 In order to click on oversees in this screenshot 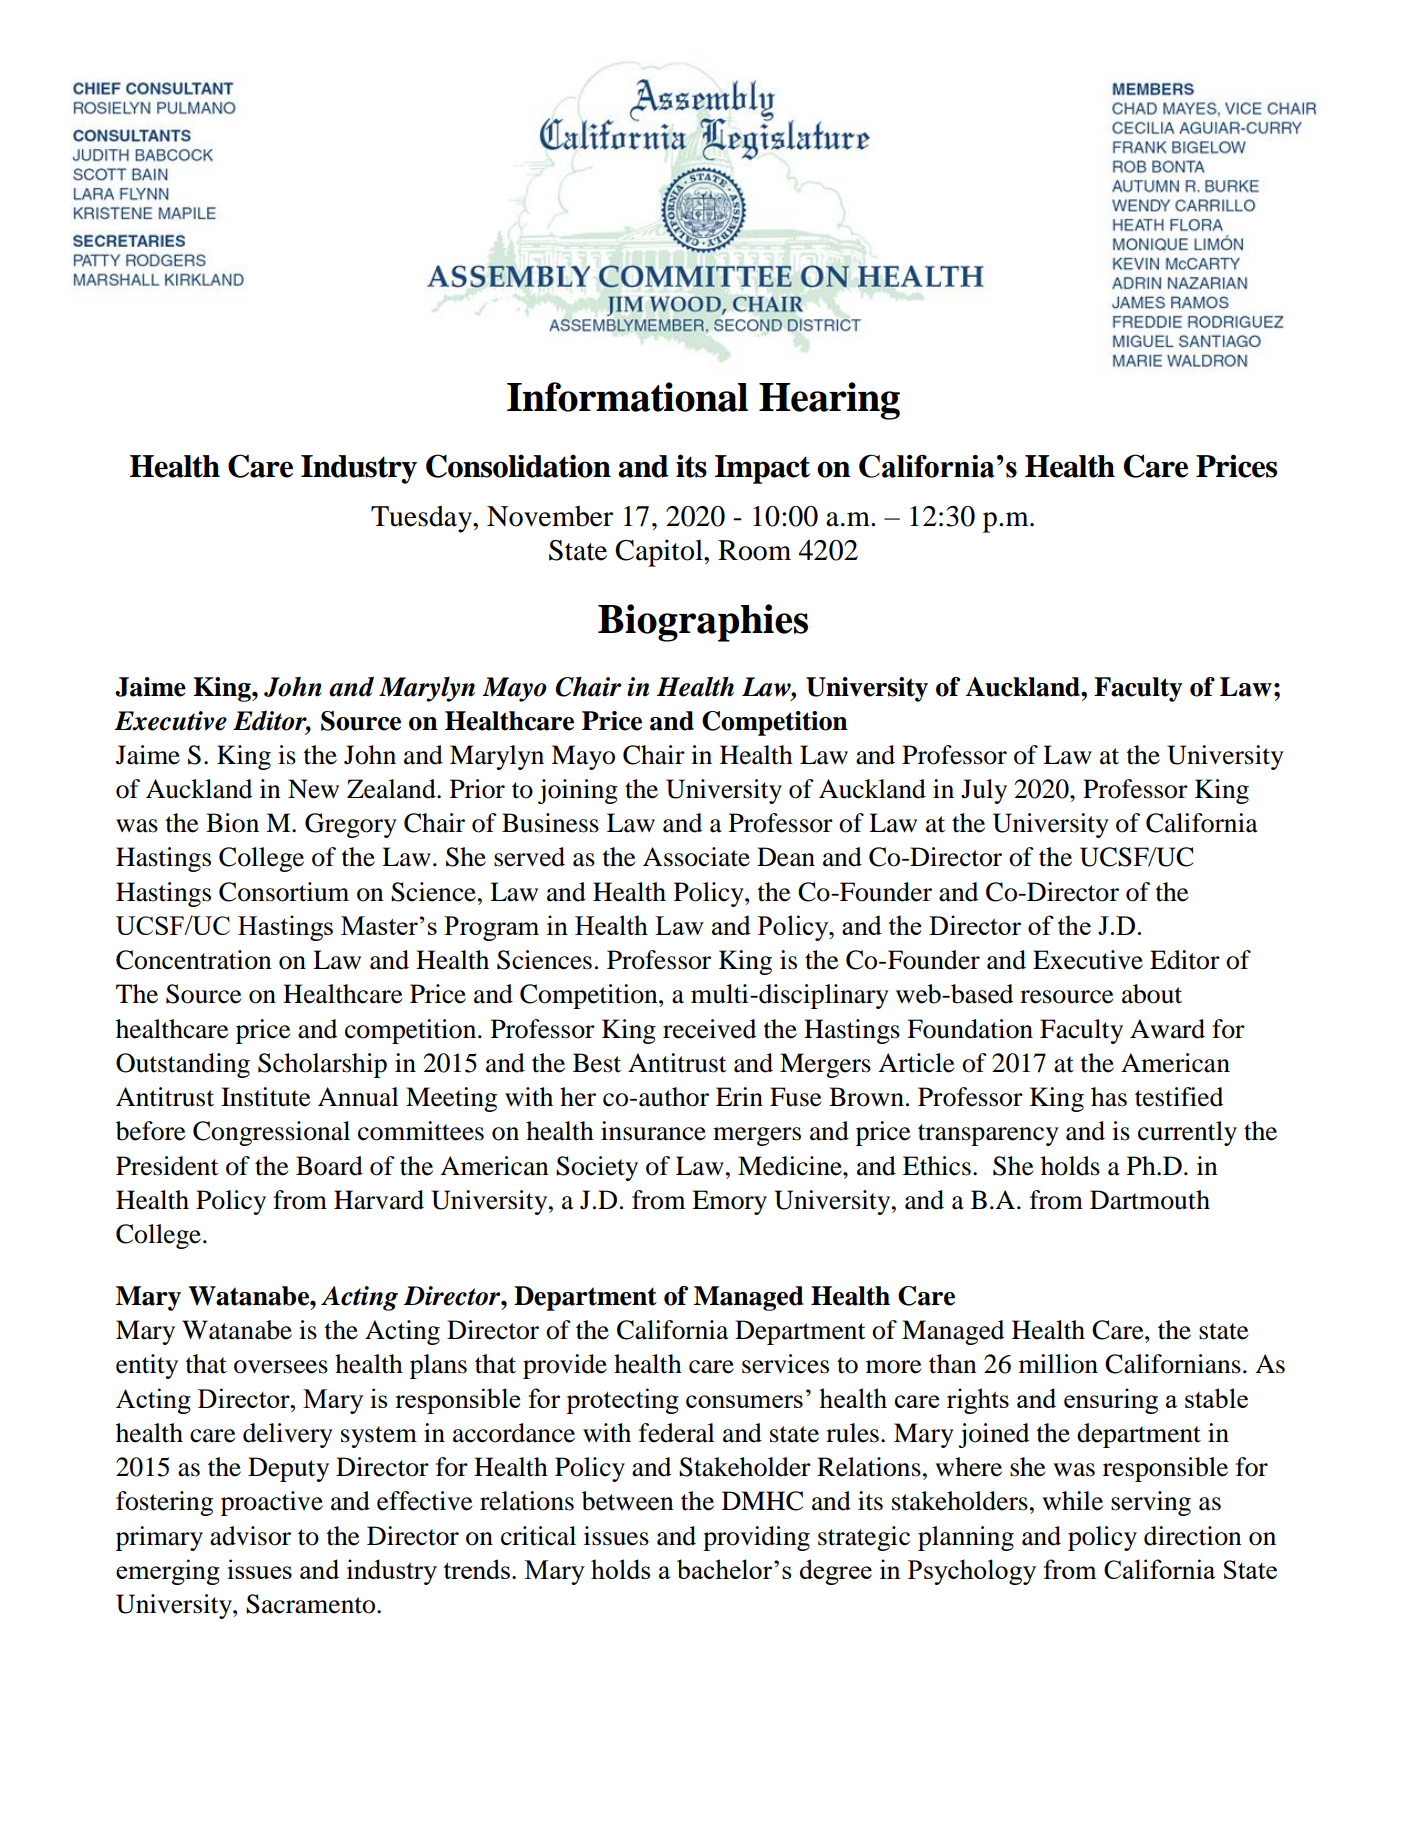, I will do `click(281, 1367)`.
